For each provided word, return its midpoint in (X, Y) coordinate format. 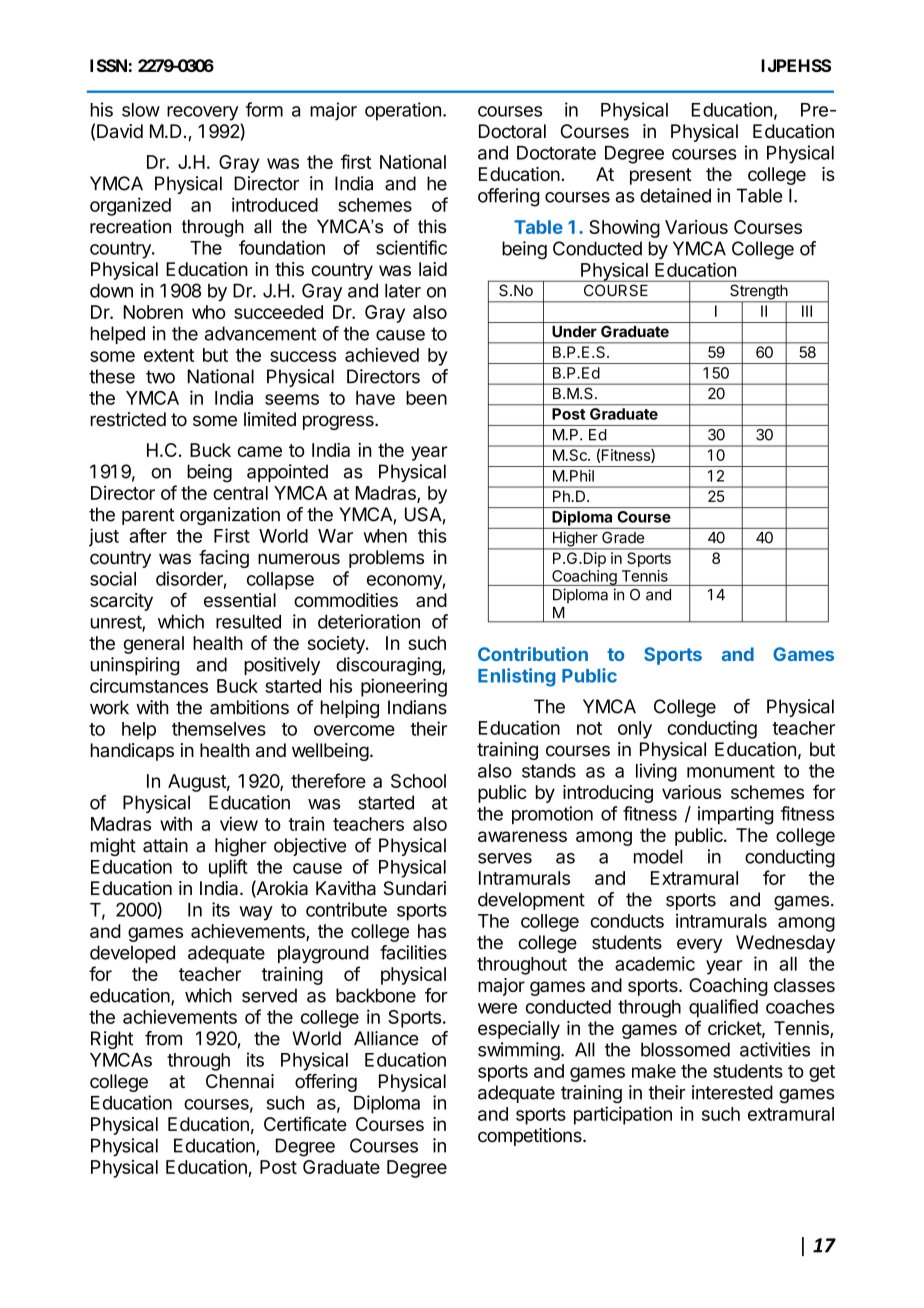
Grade (623, 538)
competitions (531, 1137)
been (426, 398)
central (240, 493)
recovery (203, 113)
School (418, 781)
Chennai (240, 1081)
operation (403, 111)
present (661, 176)
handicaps (132, 752)
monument (731, 771)
